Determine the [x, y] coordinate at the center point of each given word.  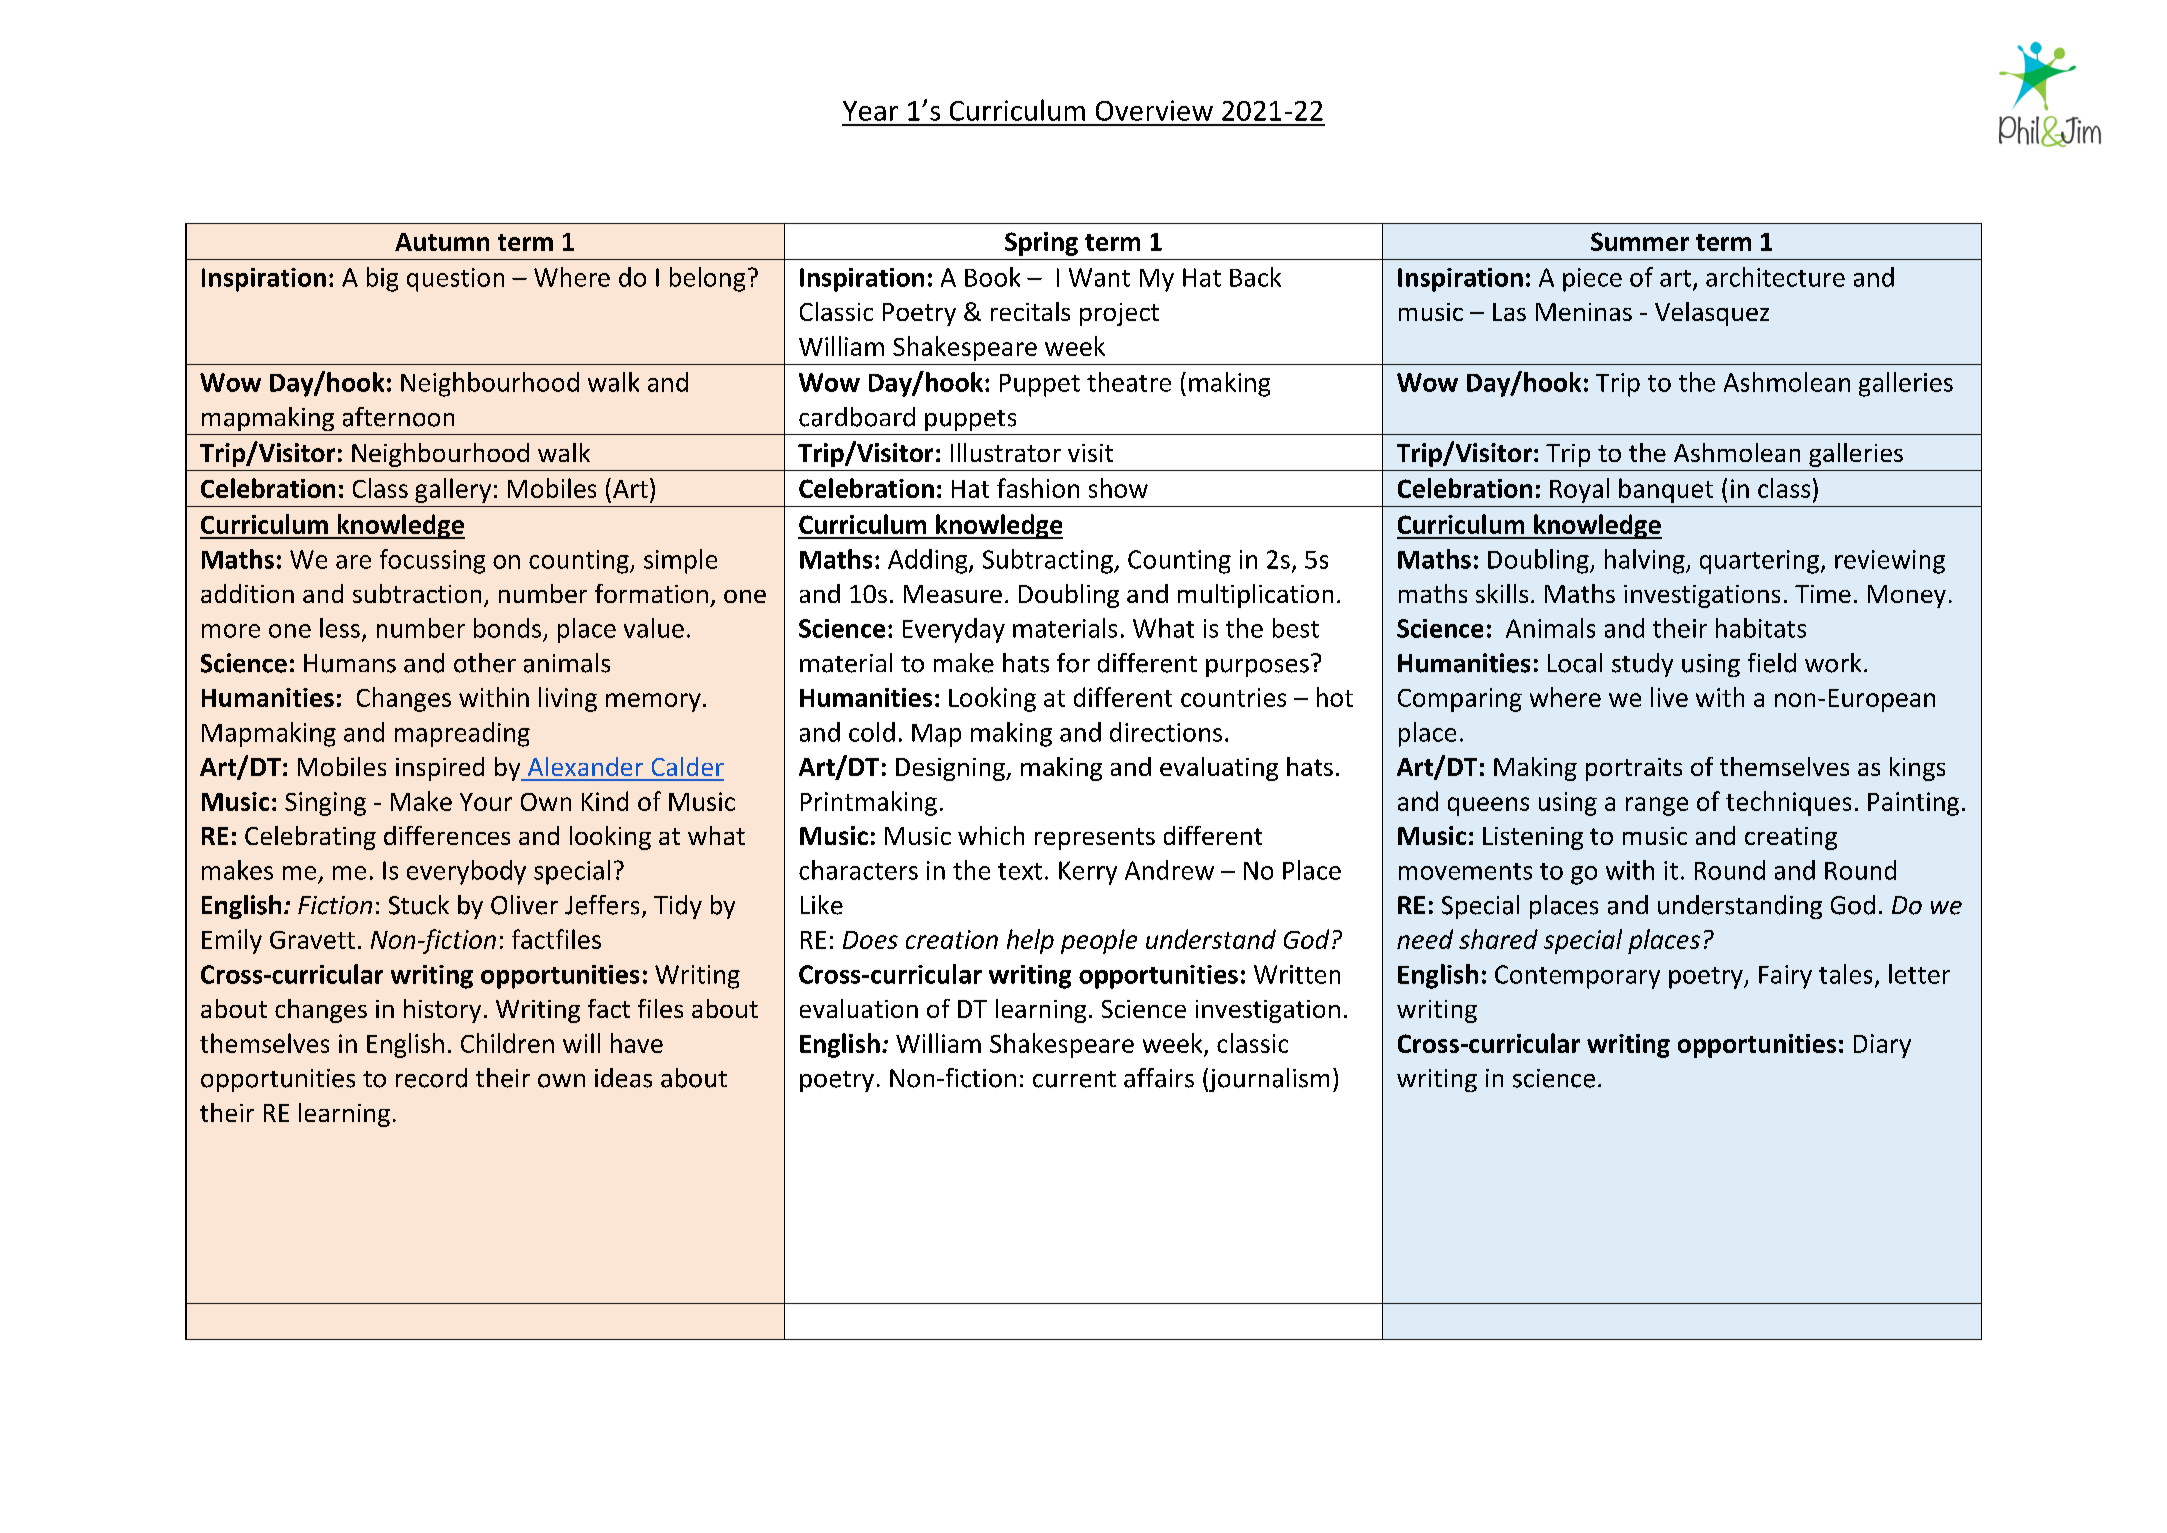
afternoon [398, 417]
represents [1095, 839]
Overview [1154, 110]
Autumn [442, 242]
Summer [1640, 241]
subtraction [417, 593]
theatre [1129, 382]
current [1074, 1079]
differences [447, 835]
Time [1823, 594]
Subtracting [1049, 561]
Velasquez [1712, 314]
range [1657, 806]
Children [507, 1043]
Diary [1882, 1046]
